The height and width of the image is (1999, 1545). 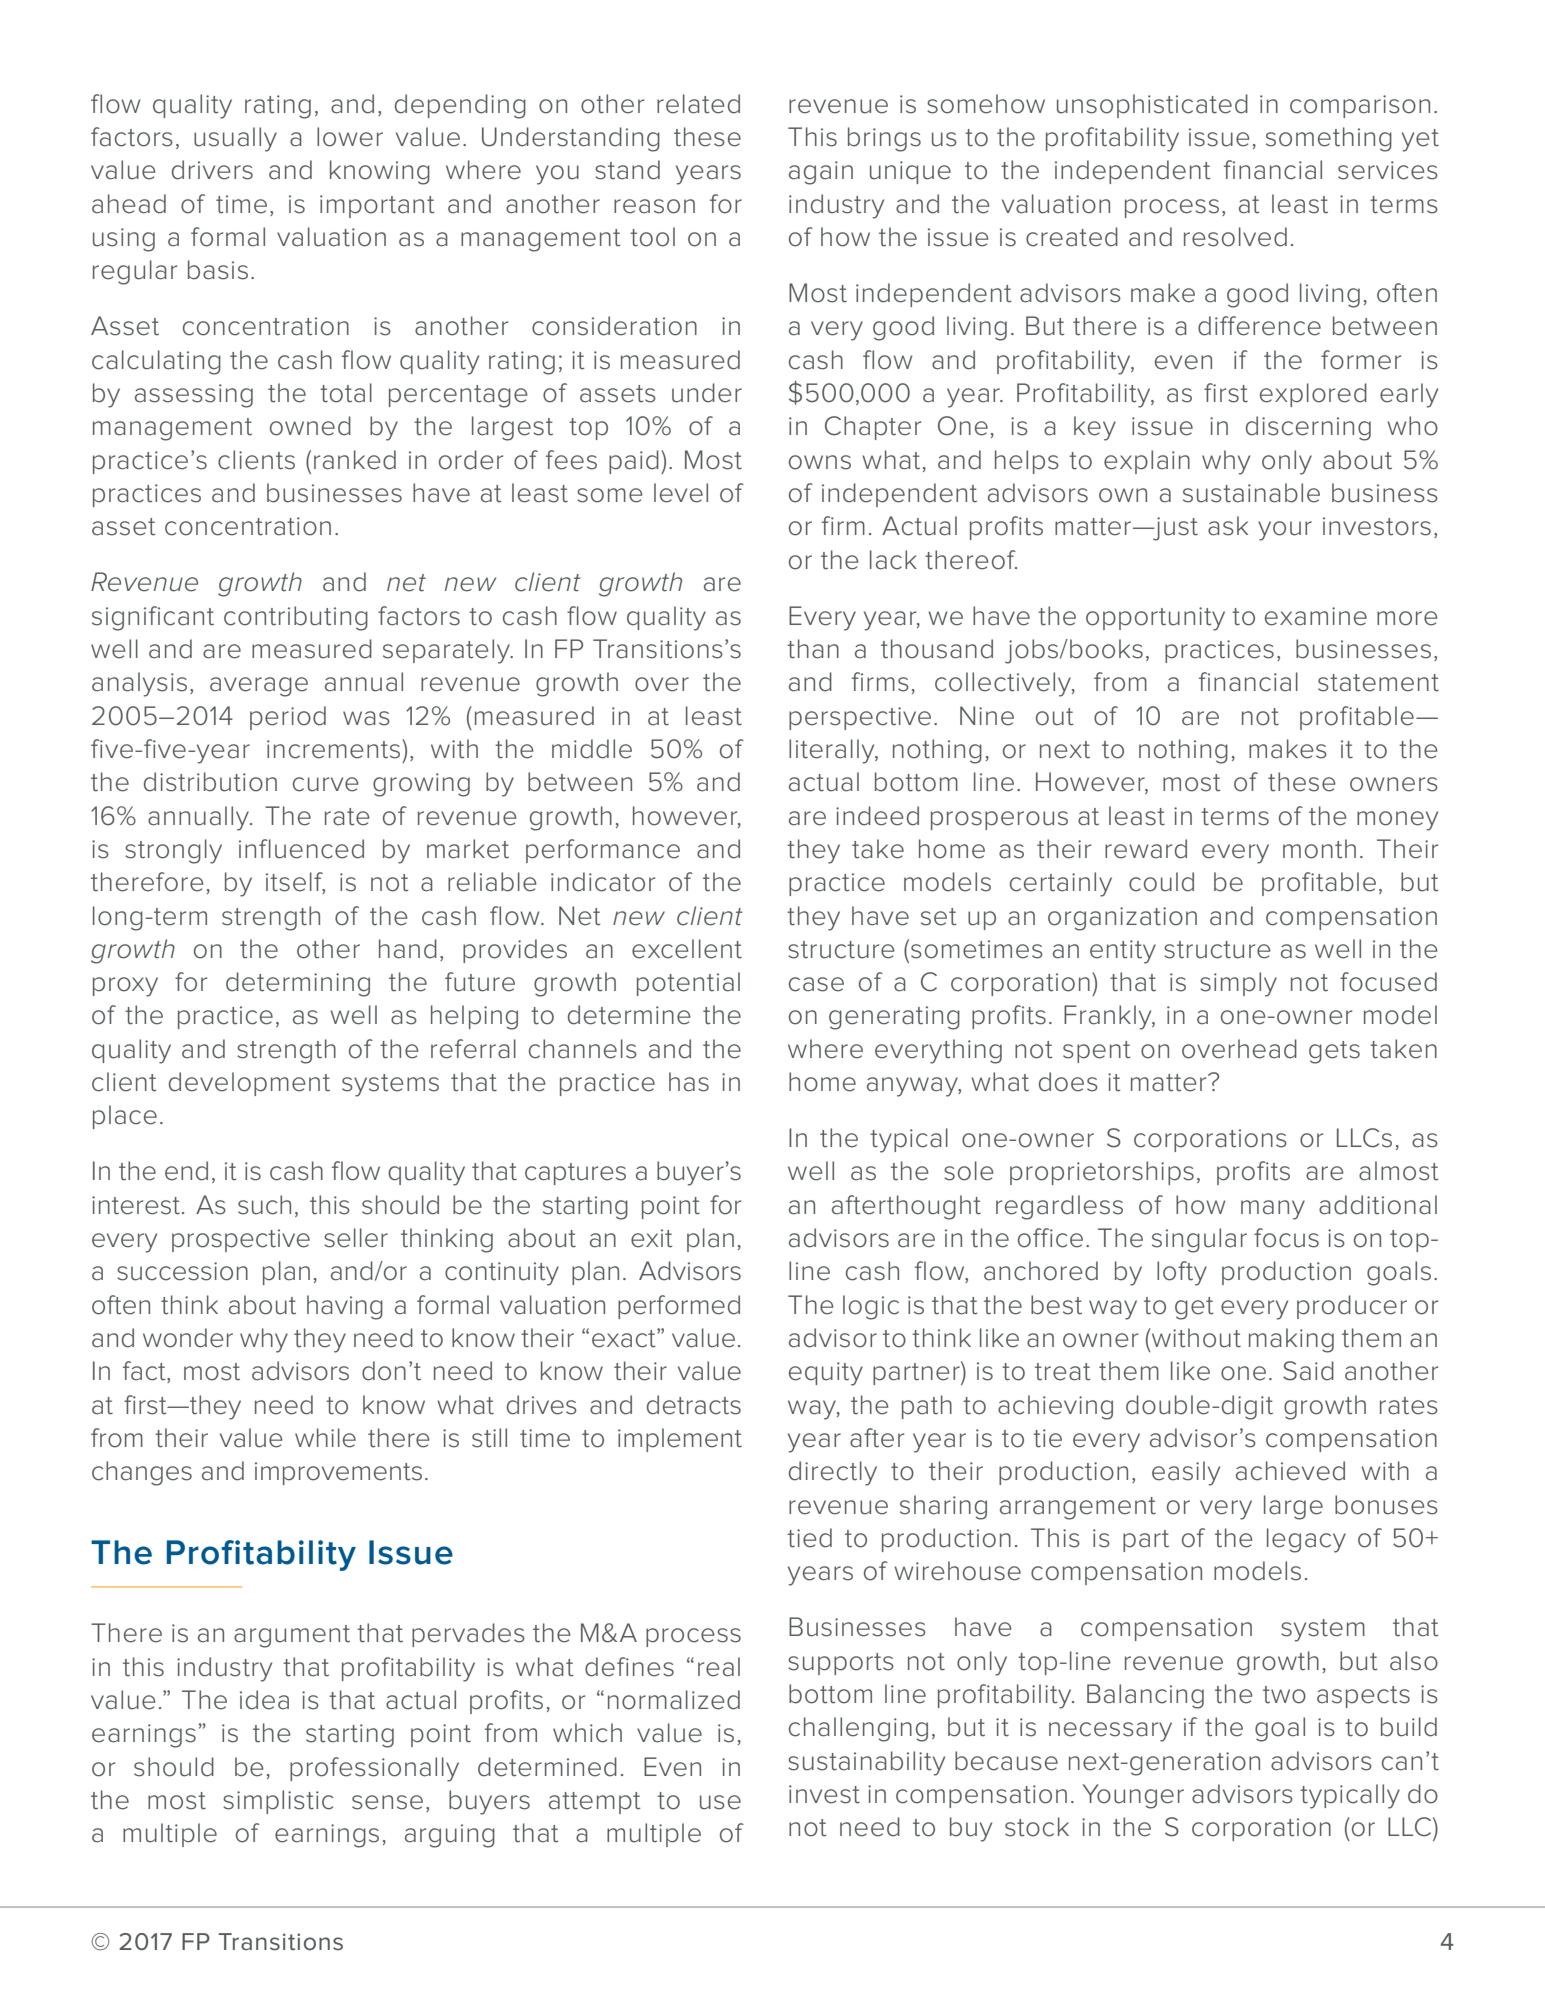 I want to click on month, so click(x=1319, y=849).
